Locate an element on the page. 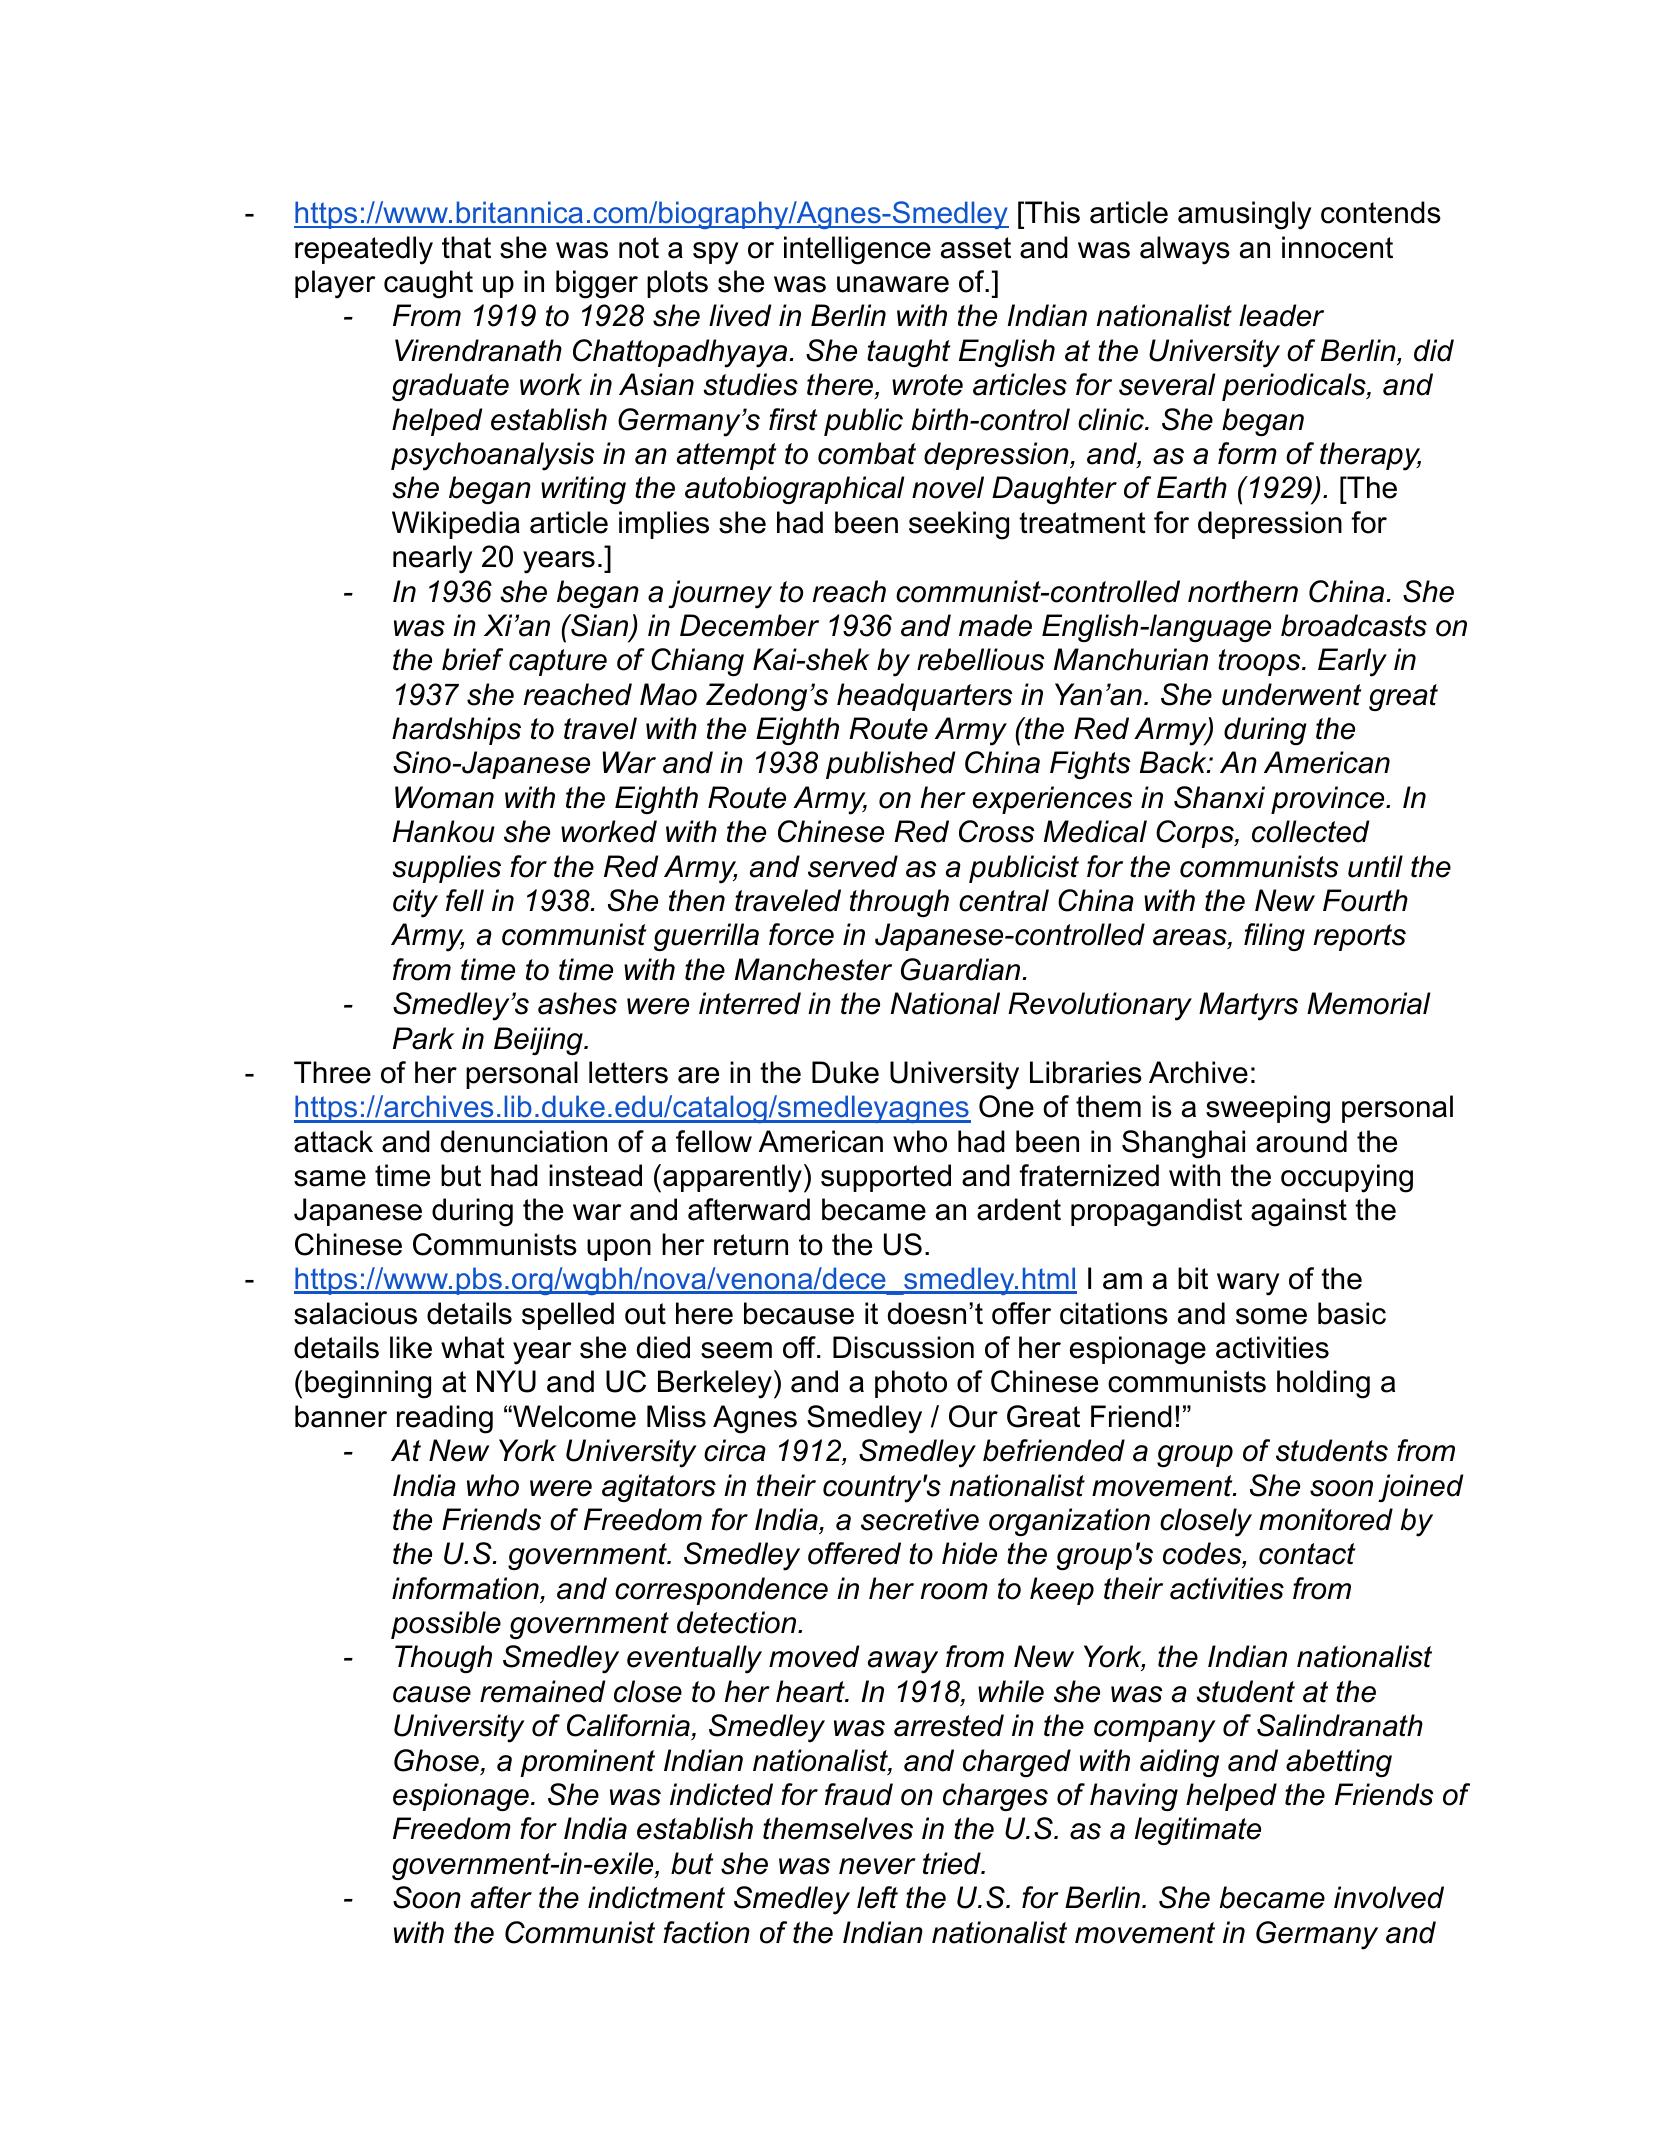 This page has height=2153, width=1664. Park is located at coordinates (423, 1038).
